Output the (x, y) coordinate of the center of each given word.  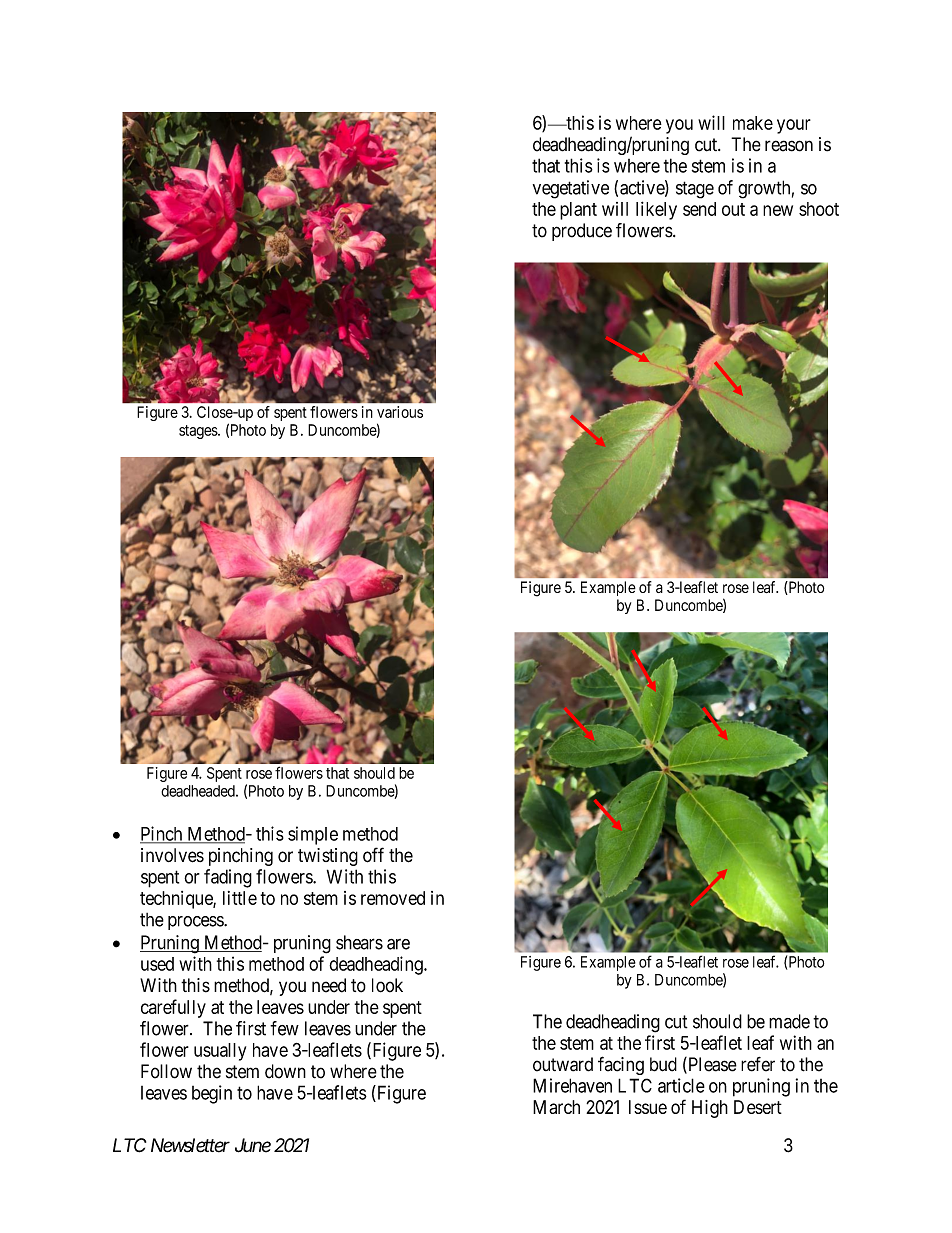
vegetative (571, 189)
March (556, 1107)
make (753, 123)
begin (212, 1094)
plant (578, 211)
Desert (758, 1107)
